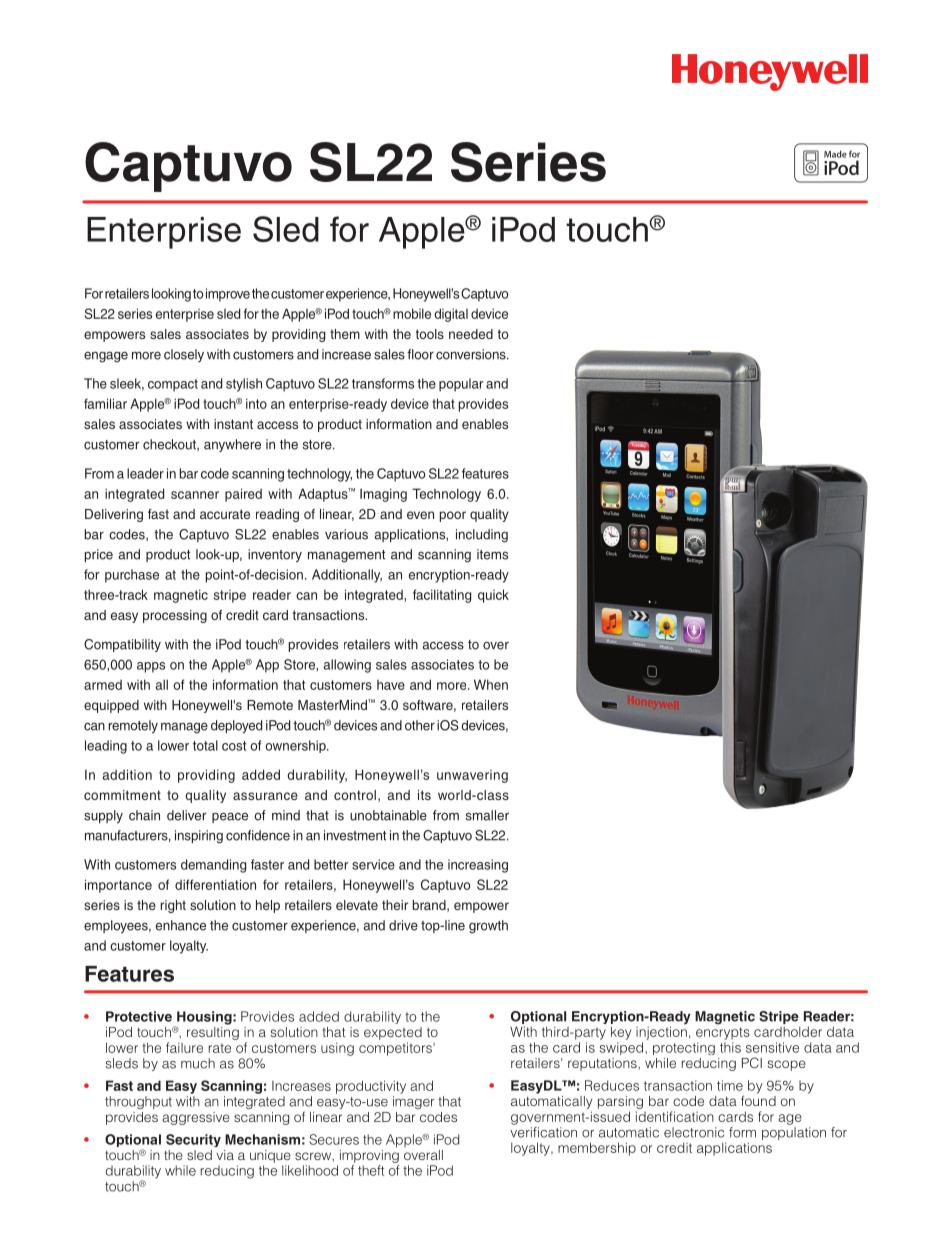  What do you see at coordinates (478, 866) in the screenshot?
I see `increasing` at bounding box center [478, 866].
